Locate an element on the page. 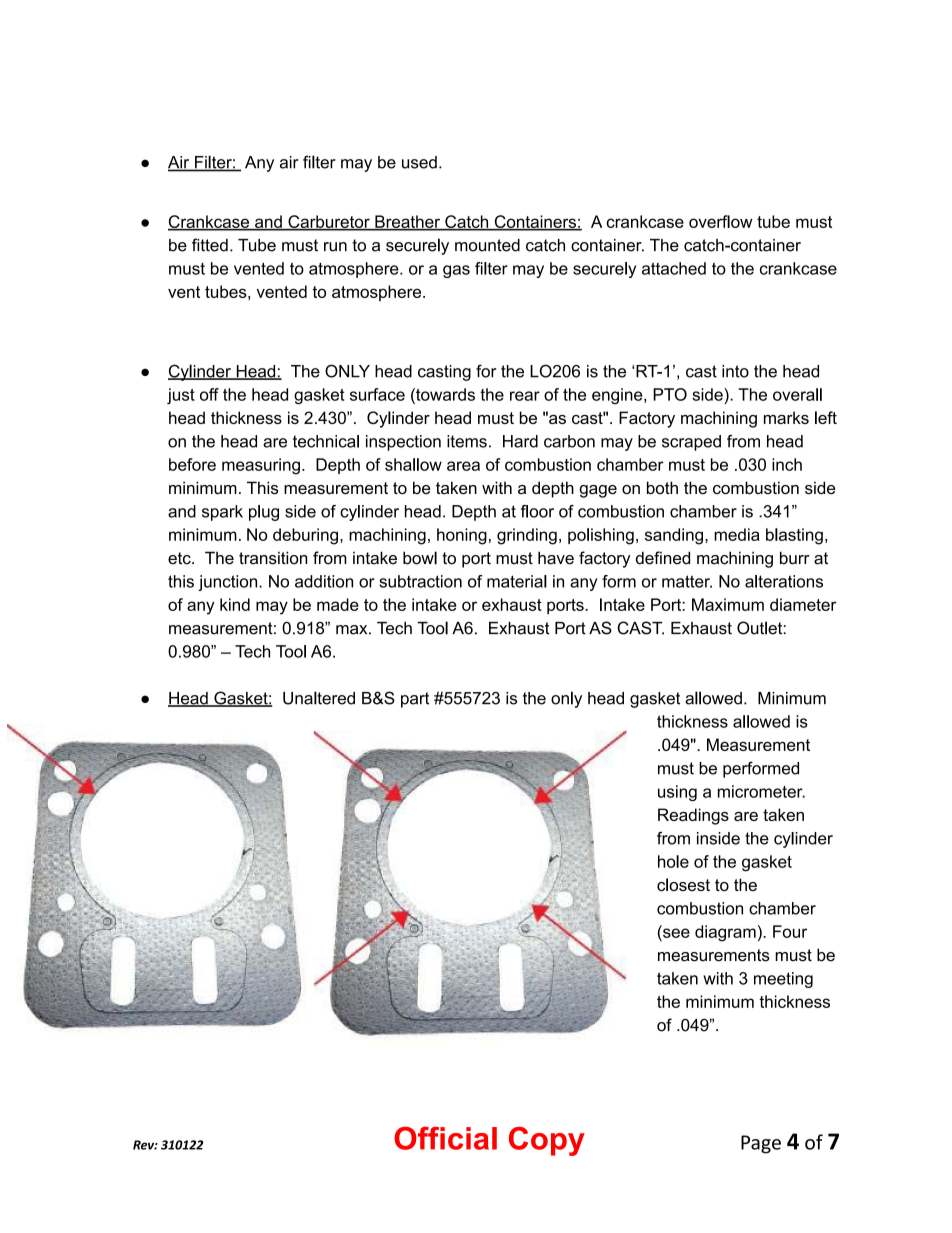 This image has width=952, height=1233. floor is located at coordinates (537, 511).
